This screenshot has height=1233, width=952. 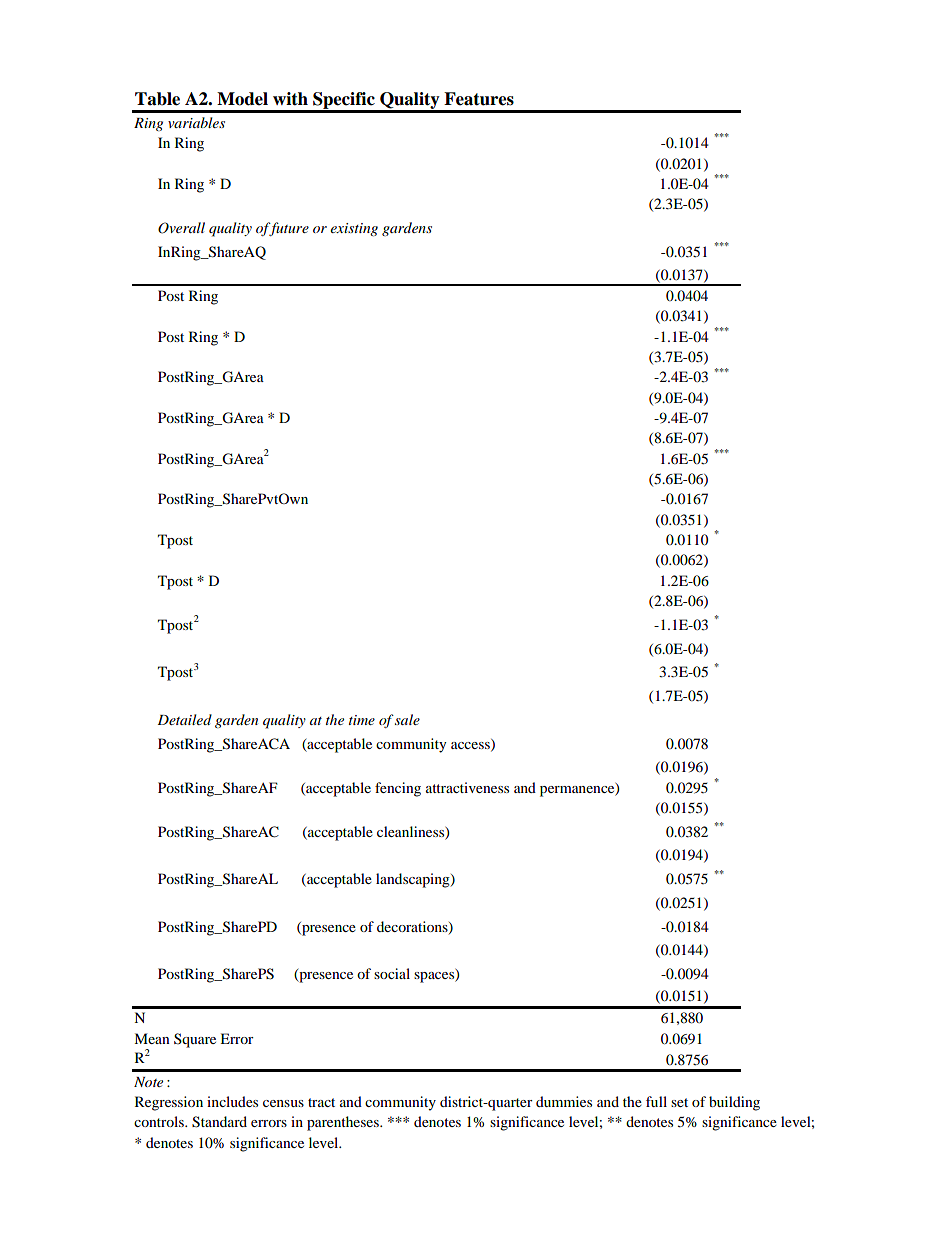 I want to click on variables, so click(x=196, y=122).
